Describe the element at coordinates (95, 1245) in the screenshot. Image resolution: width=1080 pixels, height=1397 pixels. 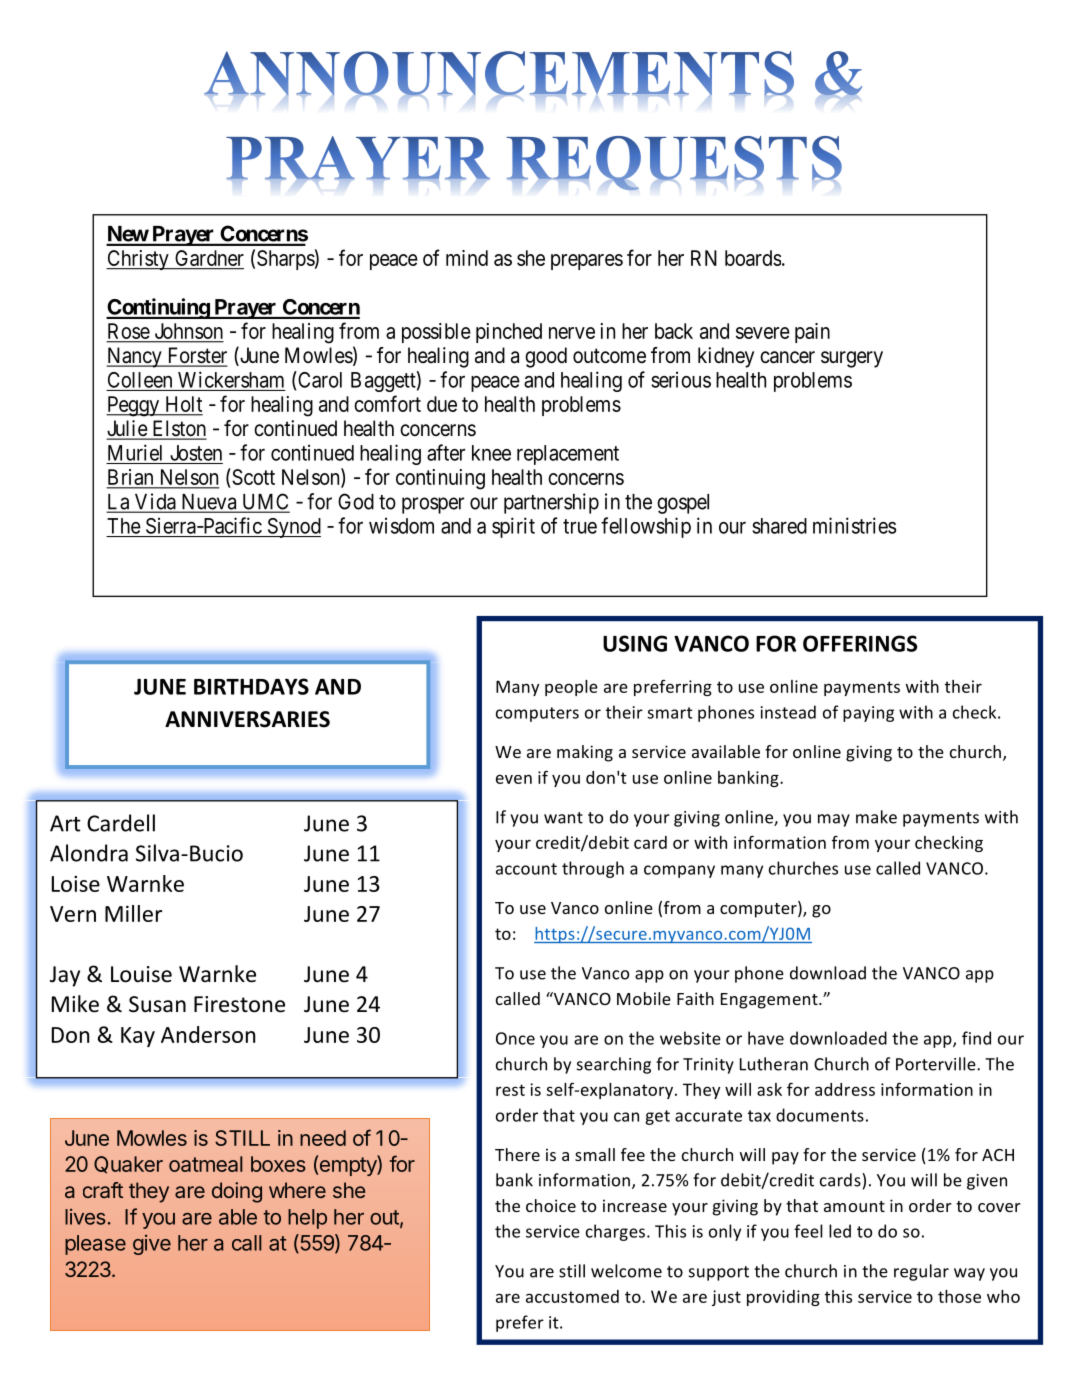
I see `please` at that location.
